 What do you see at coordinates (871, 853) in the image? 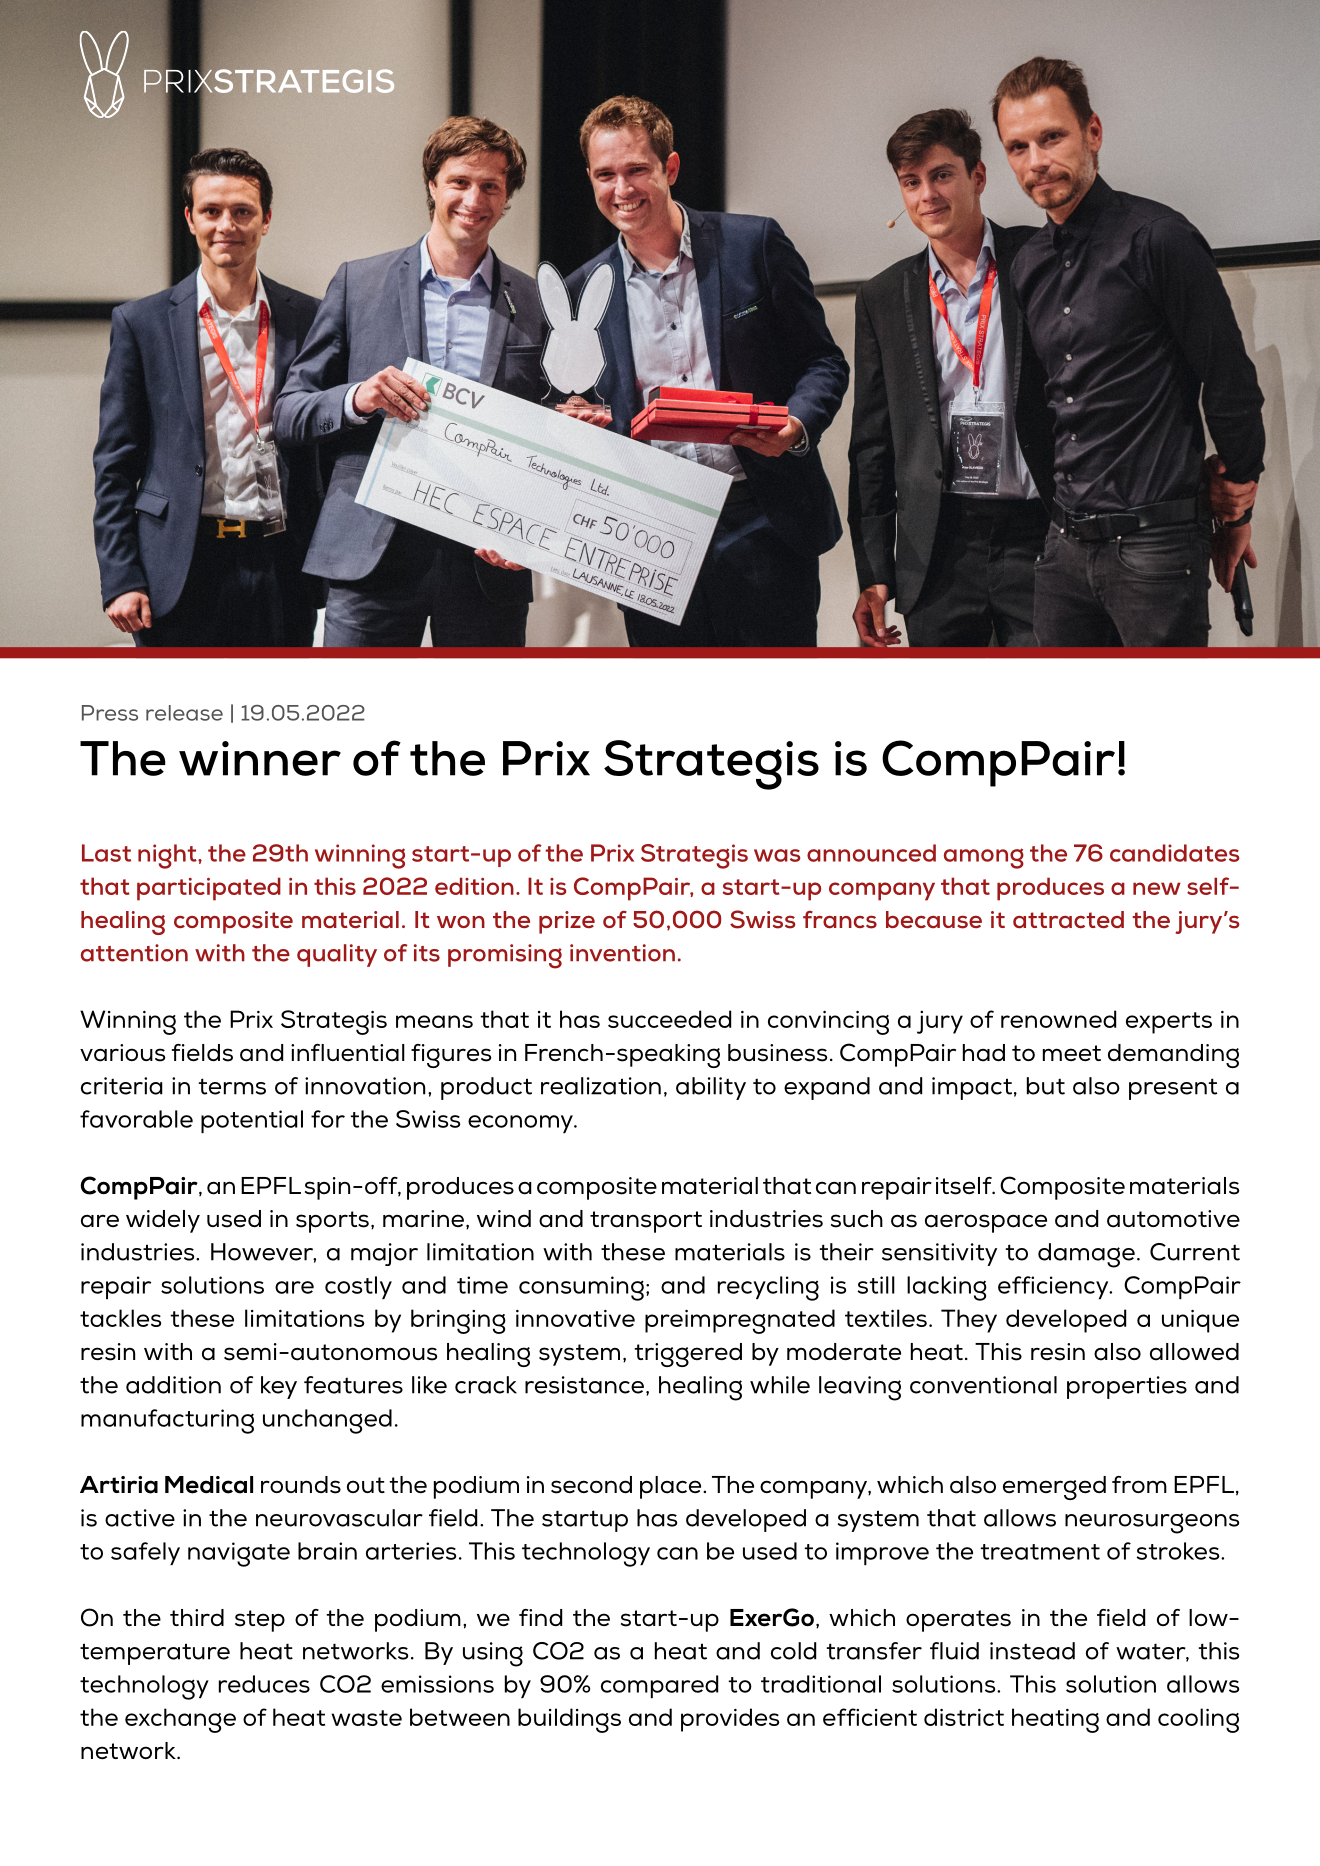
I see `announced` at bounding box center [871, 853].
